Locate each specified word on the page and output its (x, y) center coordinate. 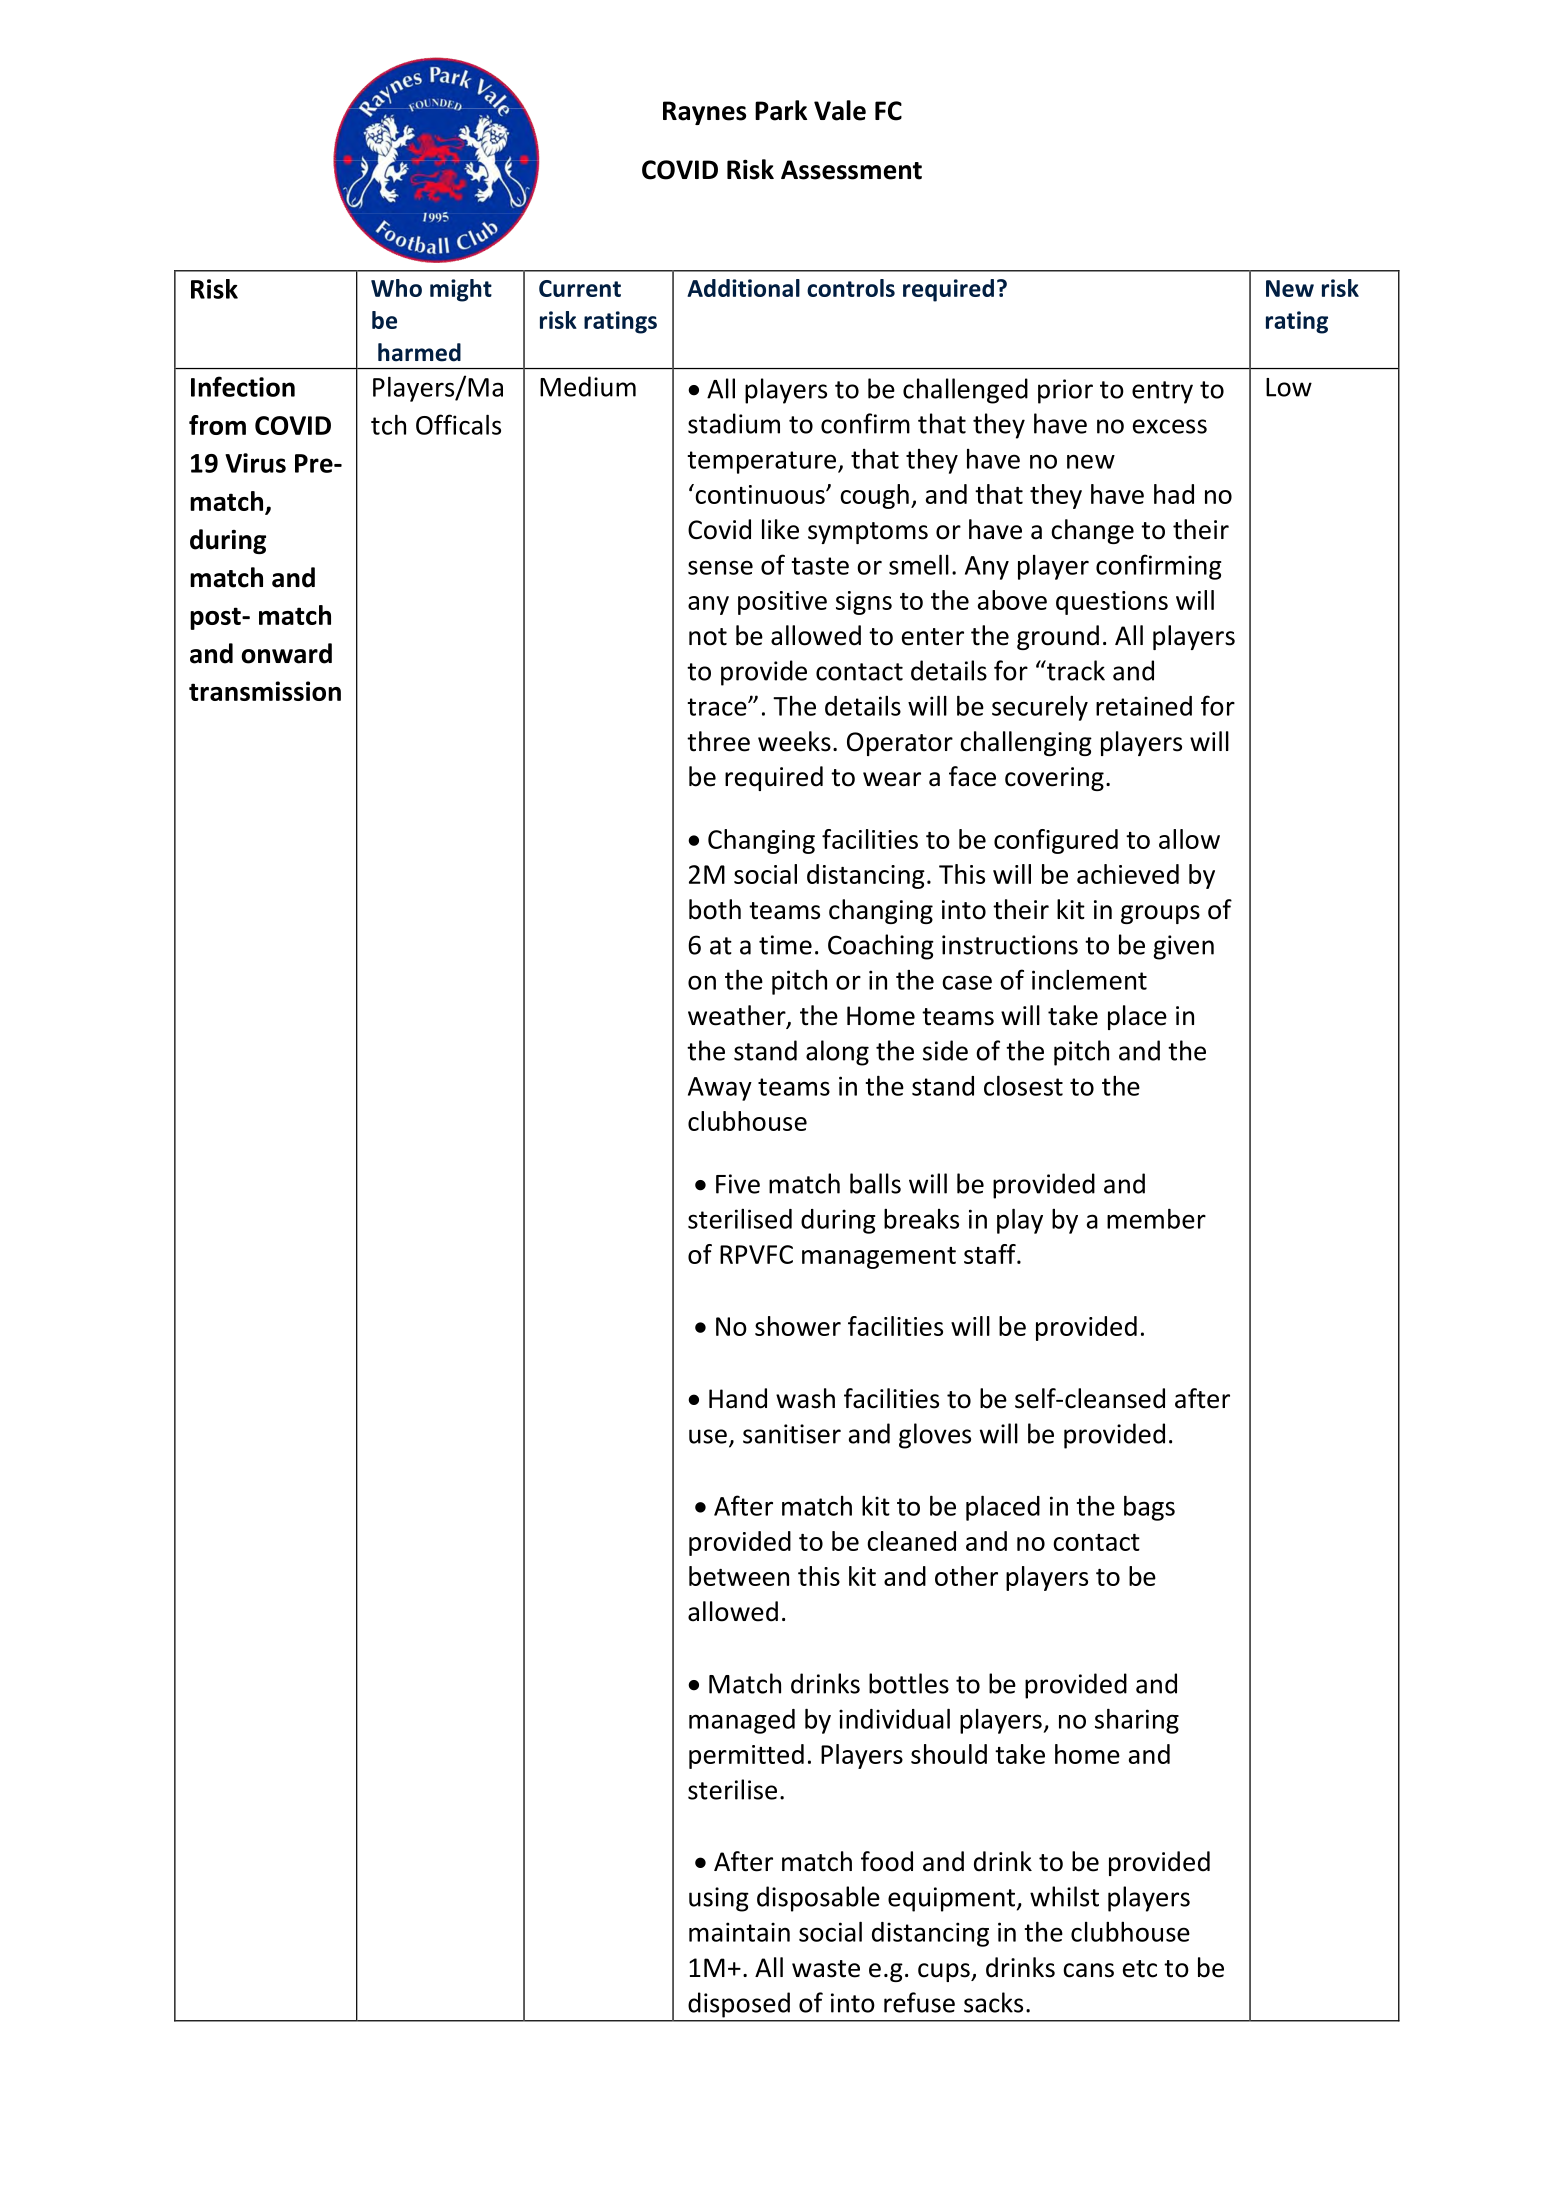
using (719, 1899)
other (966, 1576)
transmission (265, 691)
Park (781, 110)
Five (738, 1184)
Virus (255, 463)
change (1092, 531)
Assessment (851, 170)
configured (1056, 841)
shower (798, 1326)
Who (396, 288)
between (739, 1576)
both (715, 909)
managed (742, 1721)
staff (991, 1254)
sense (720, 567)
